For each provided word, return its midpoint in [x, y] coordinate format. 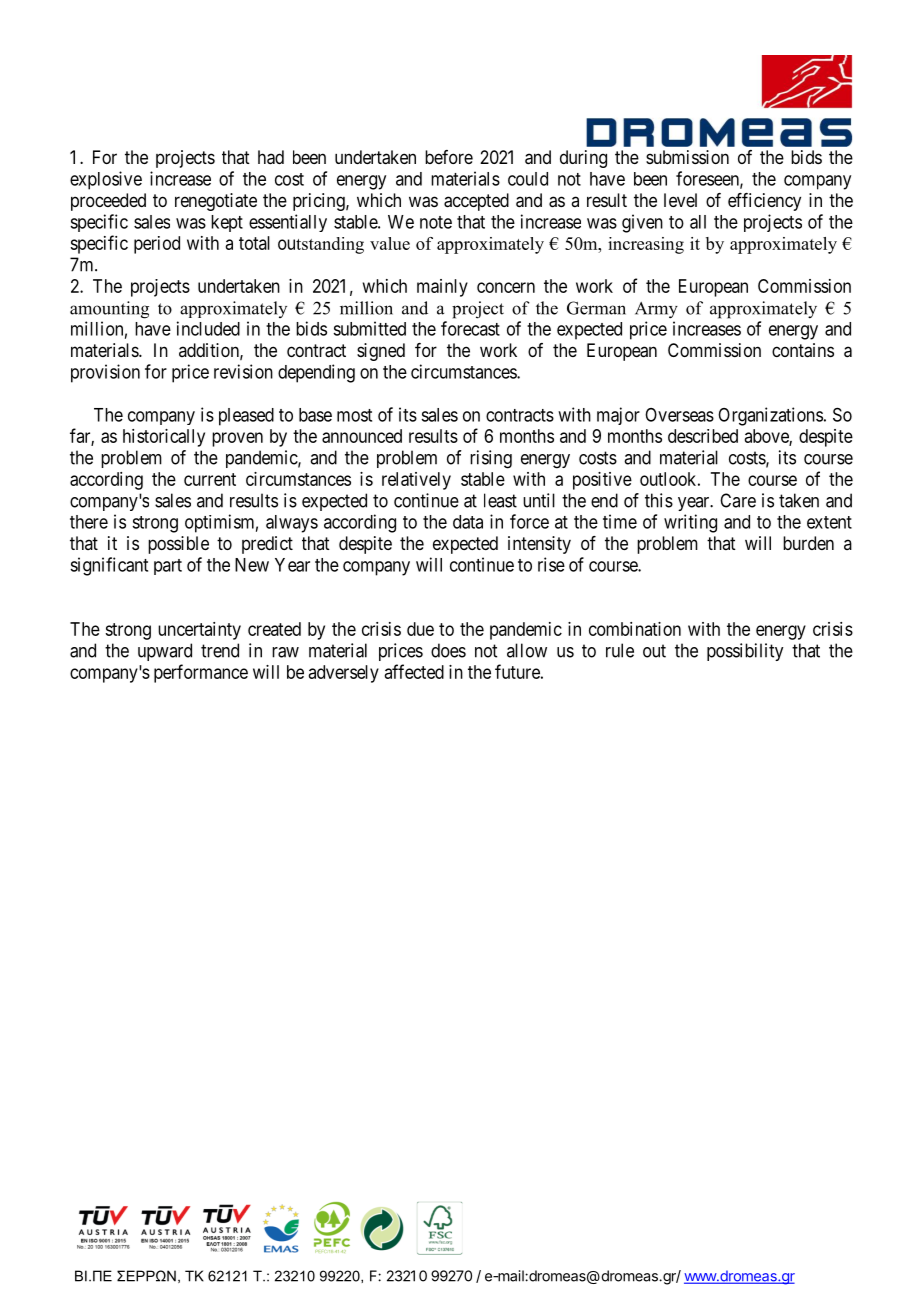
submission [687, 157]
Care [738, 500]
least [500, 500]
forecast [470, 328]
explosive [106, 180]
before [449, 157]
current [210, 479]
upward [165, 652]
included [208, 328]
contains [803, 350]
